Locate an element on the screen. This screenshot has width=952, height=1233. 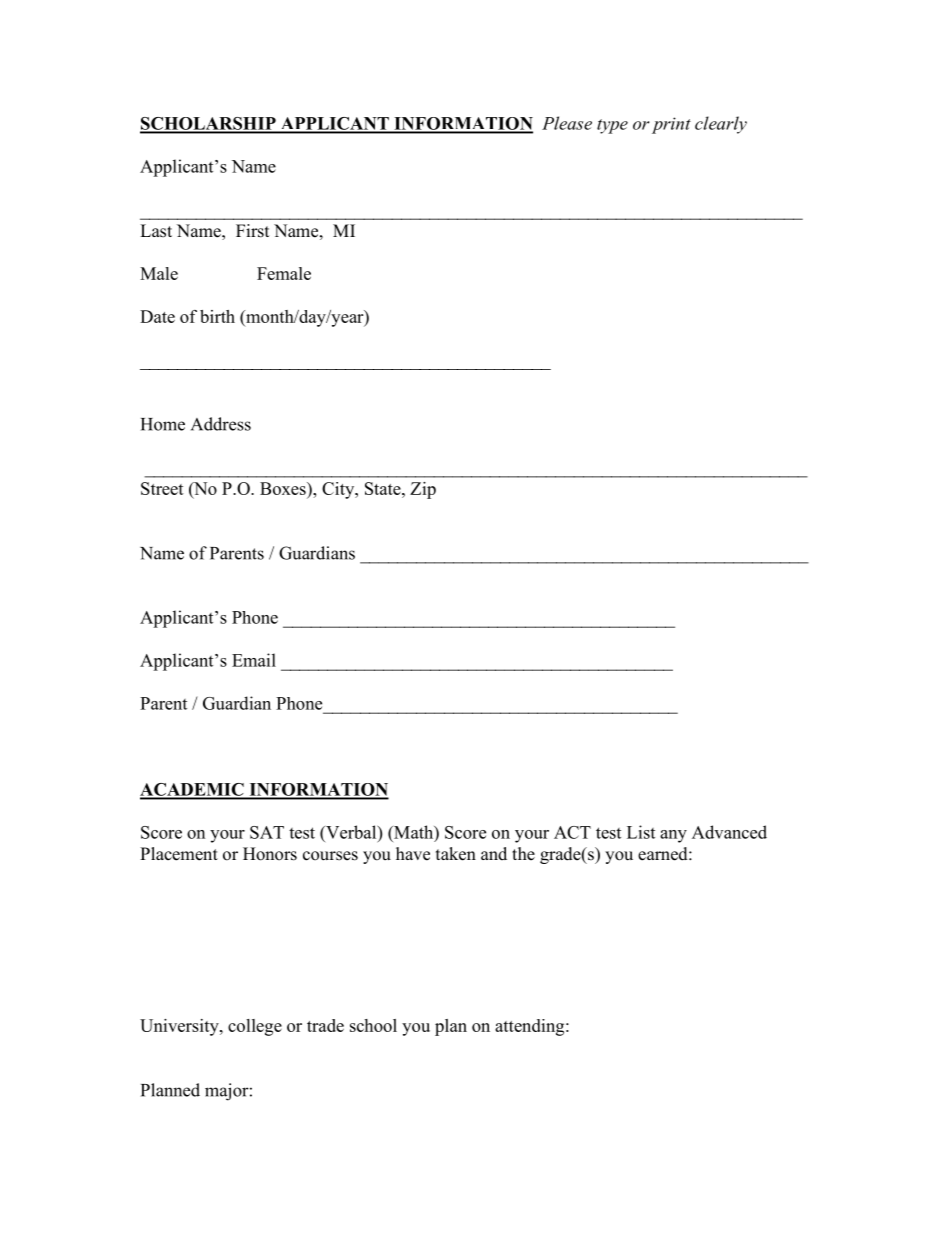
First is located at coordinates (252, 231).
